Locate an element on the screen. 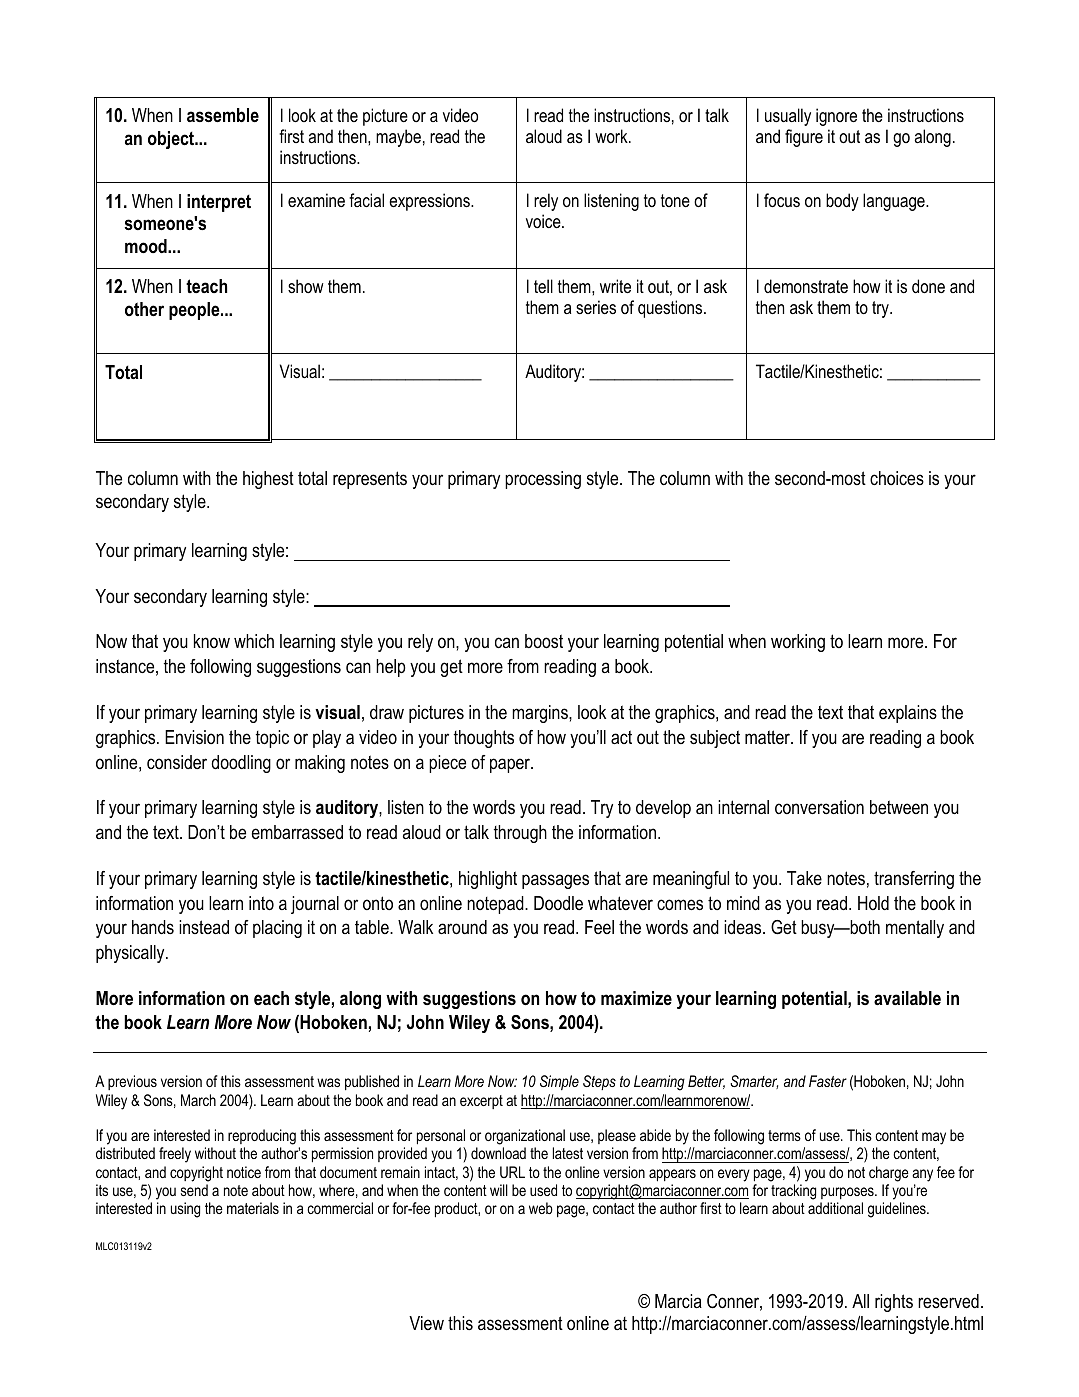 The image size is (1079, 1397). know is located at coordinates (212, 641).
